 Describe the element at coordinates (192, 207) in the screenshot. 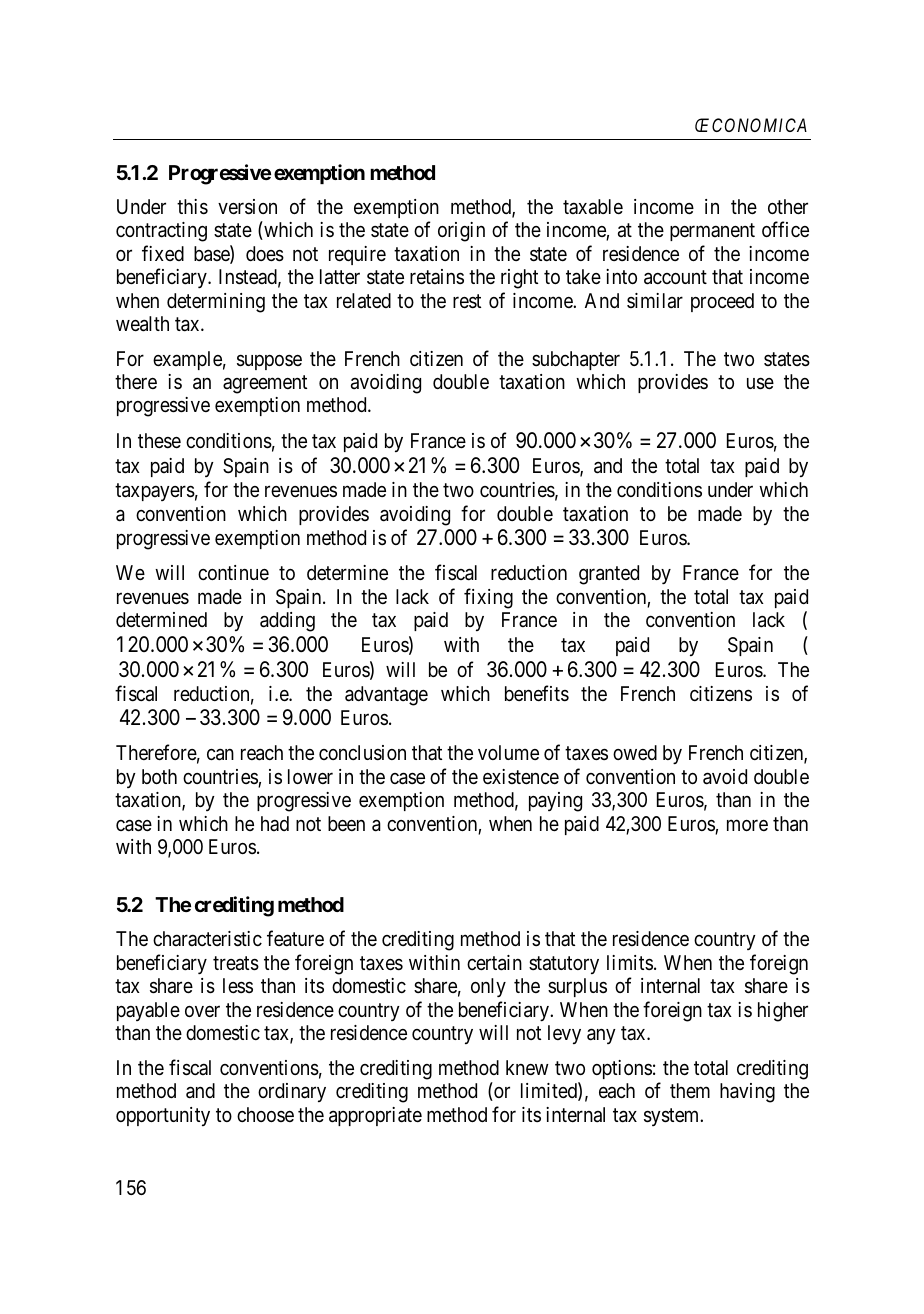

I see `this` at that location.
